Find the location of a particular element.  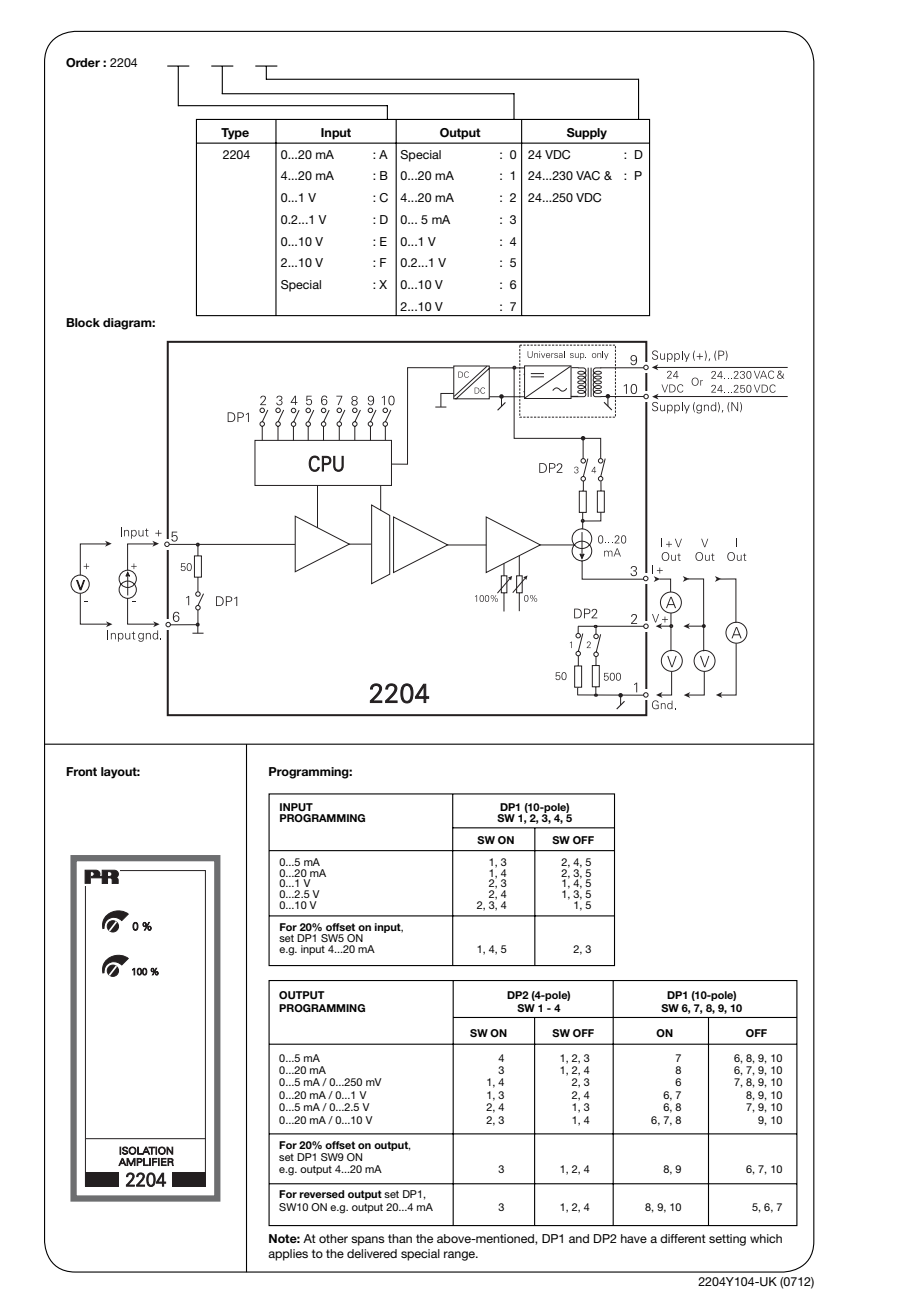

Front is located at coordinates (81, 771).
